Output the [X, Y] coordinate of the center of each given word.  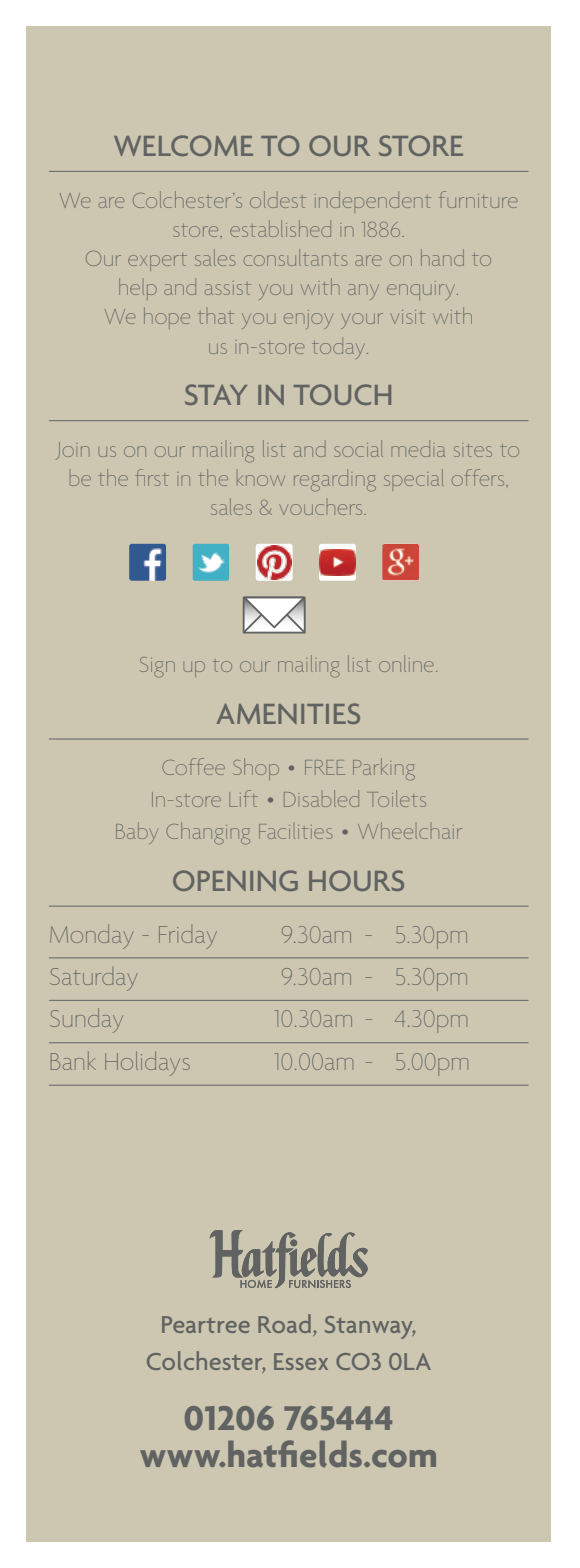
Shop [256, 769]
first [152, 477]
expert [157, 262]
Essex [301, 1361]
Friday [188, 937]
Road [284, 1323]
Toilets [399, 798]
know [261, 480]
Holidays [147, 1063]
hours [356, 880]
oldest [278, 199]
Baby [137, 833]
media [418, 448]
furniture [478, 199]
